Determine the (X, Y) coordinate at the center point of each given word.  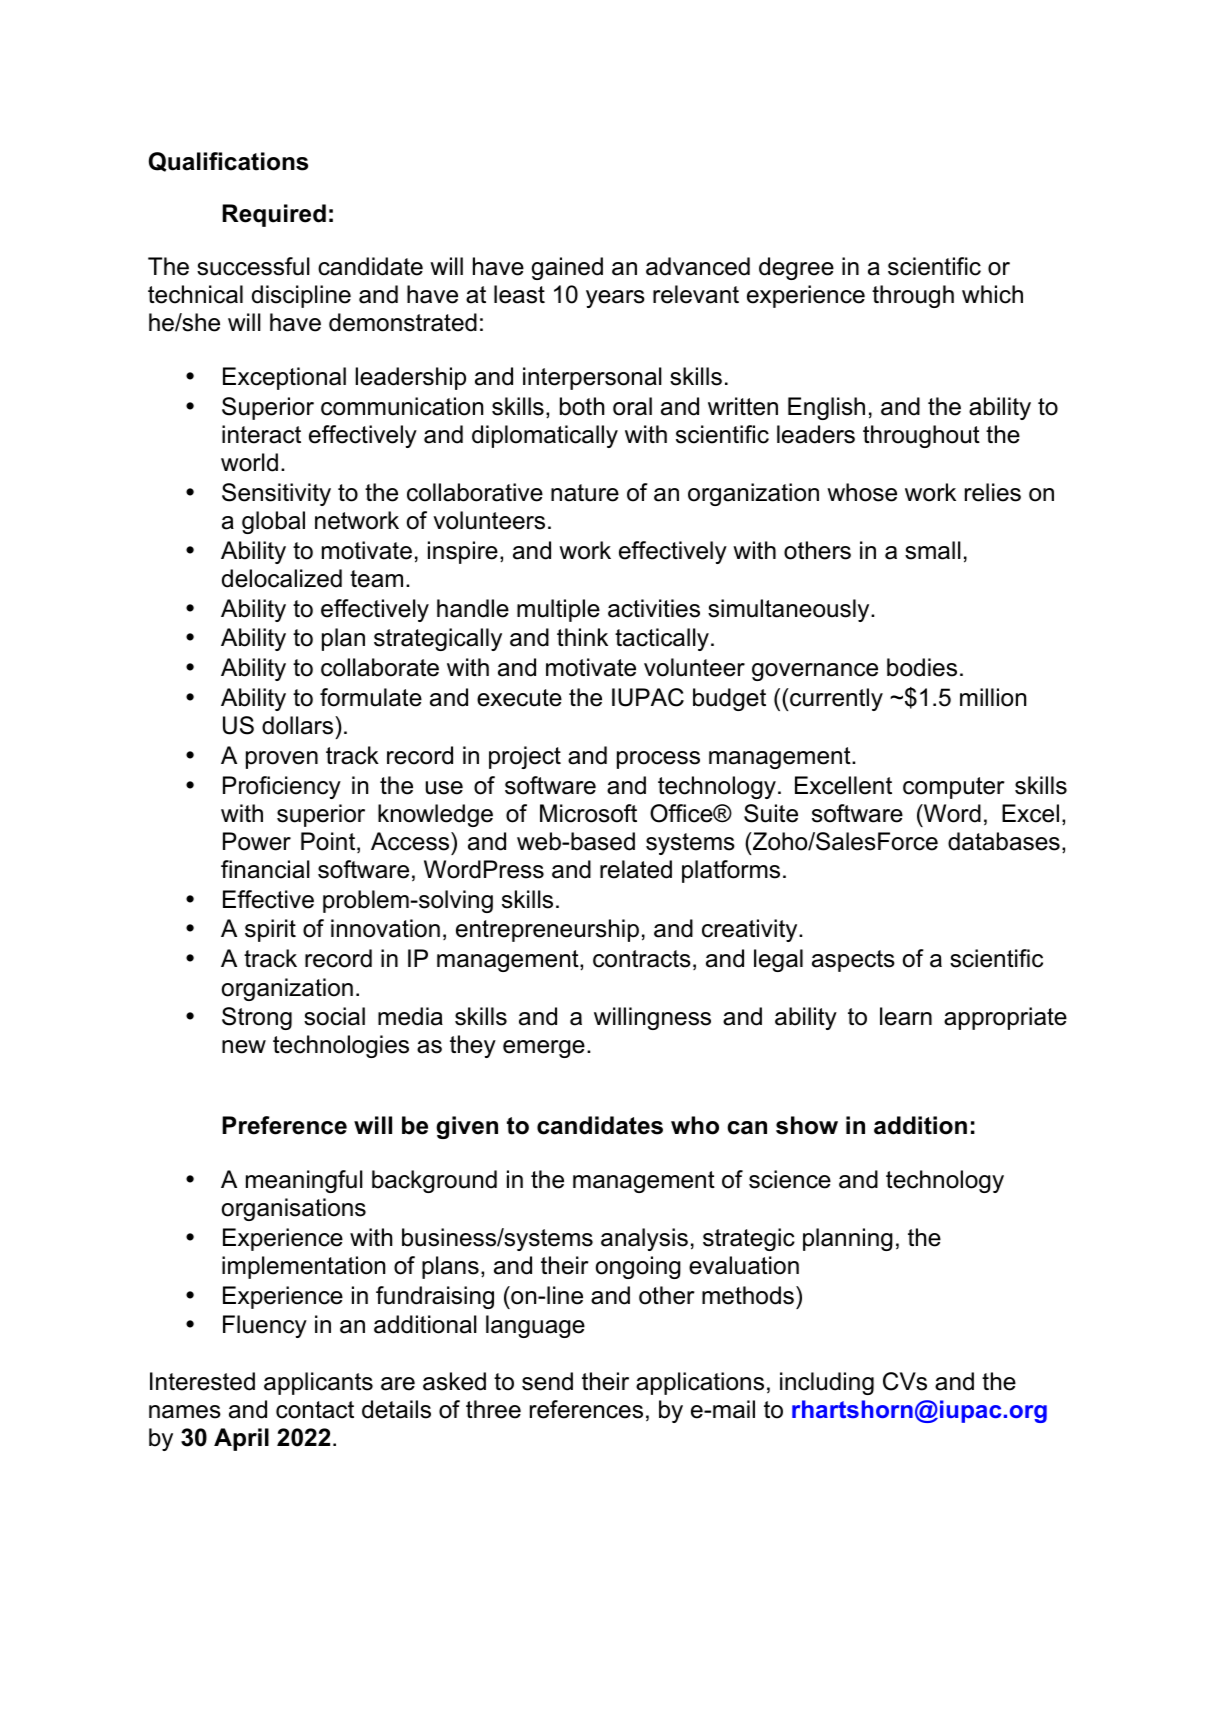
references (586, 1409)
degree (796, 268)
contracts (642, 959)
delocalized (282, 578)
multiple (558, 610)
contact (315, 1410)
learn (906, 1016)
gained (567, 268)
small (933, 550)
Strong (257, 1018)
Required (274, 215)
